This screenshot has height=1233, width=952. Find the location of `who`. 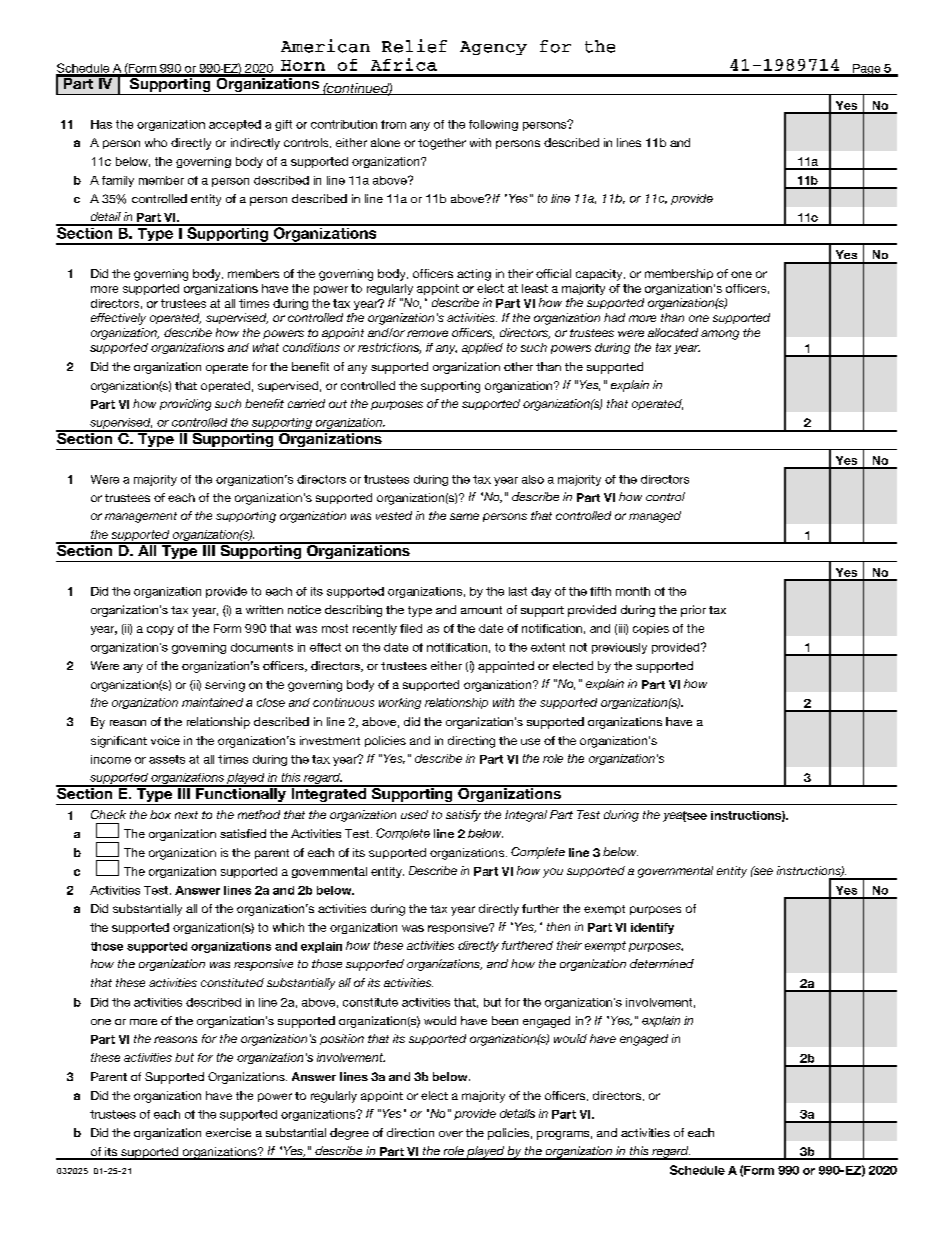

who is located at coordinates (156, 142).
